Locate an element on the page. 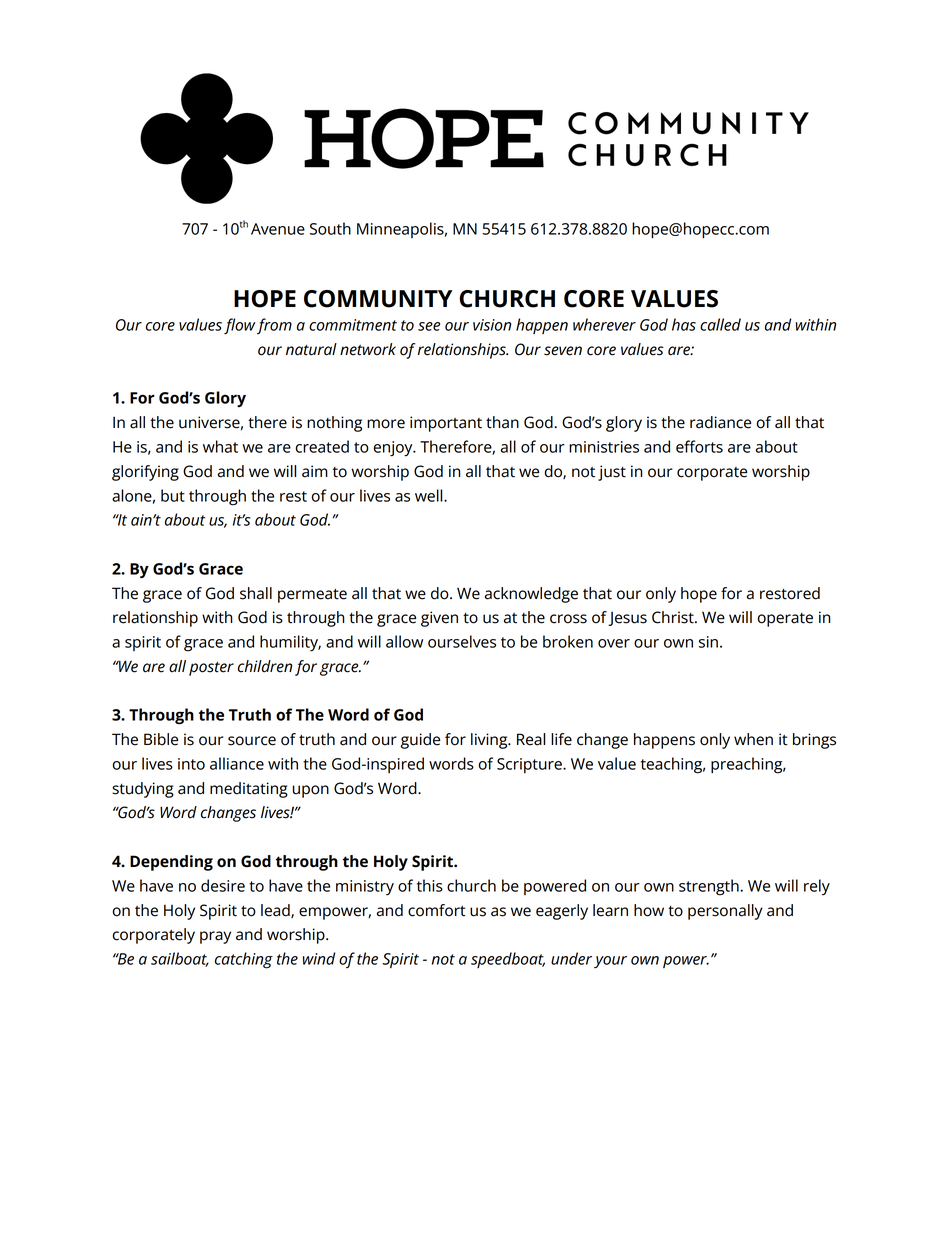 The image size is (952, 1233). but is located at coordinates (173, 495).
